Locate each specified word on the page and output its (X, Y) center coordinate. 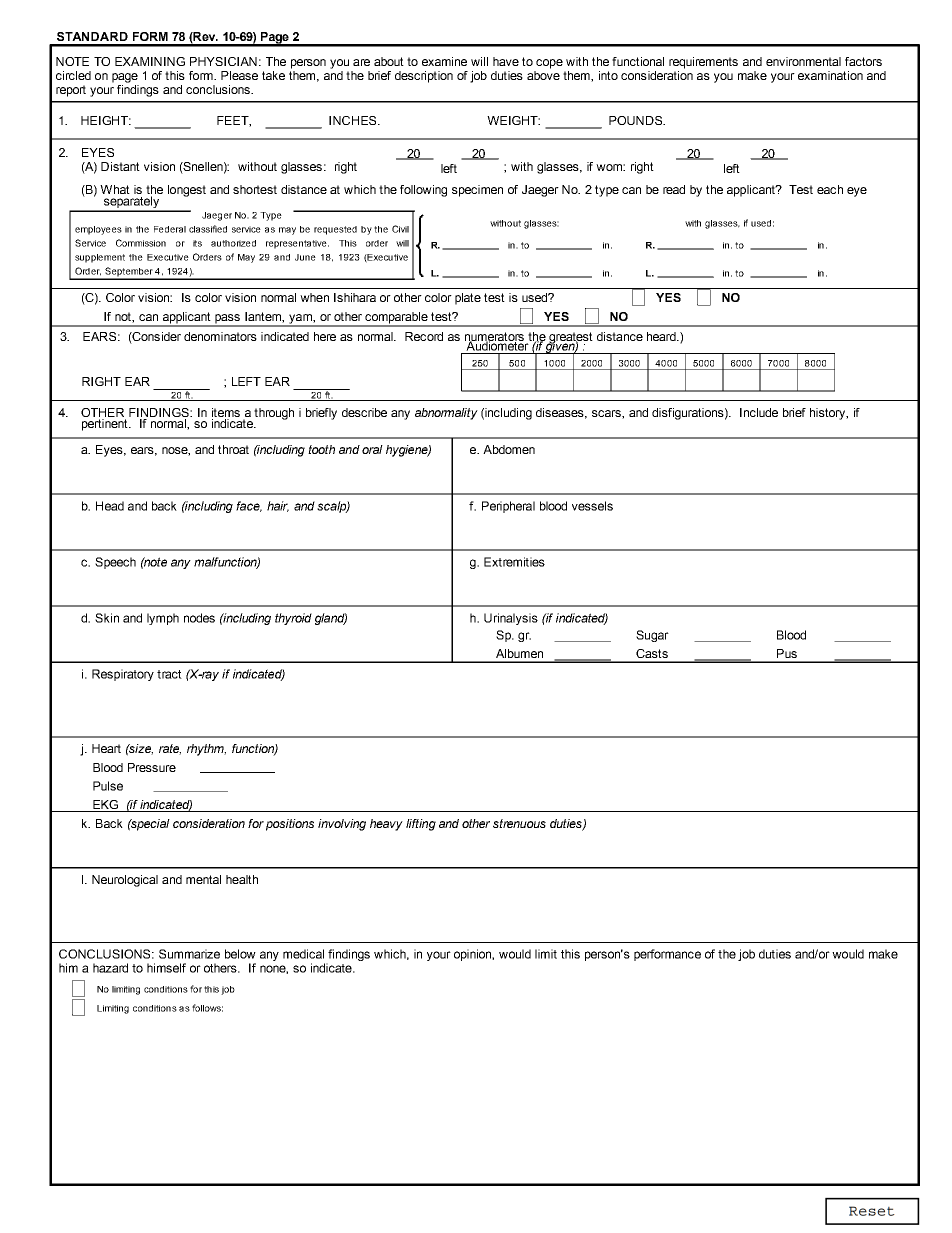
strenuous (519, 823)
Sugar (652, 636)
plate (468, 299)
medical (303, 954)
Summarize (189, 954)
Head (110, 506)
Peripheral (508, 507)
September (129, 273)
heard (662, 336)
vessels (592, 506)
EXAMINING (150, 61)
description (424, 77)
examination (830, 75)
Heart (106, 748)
